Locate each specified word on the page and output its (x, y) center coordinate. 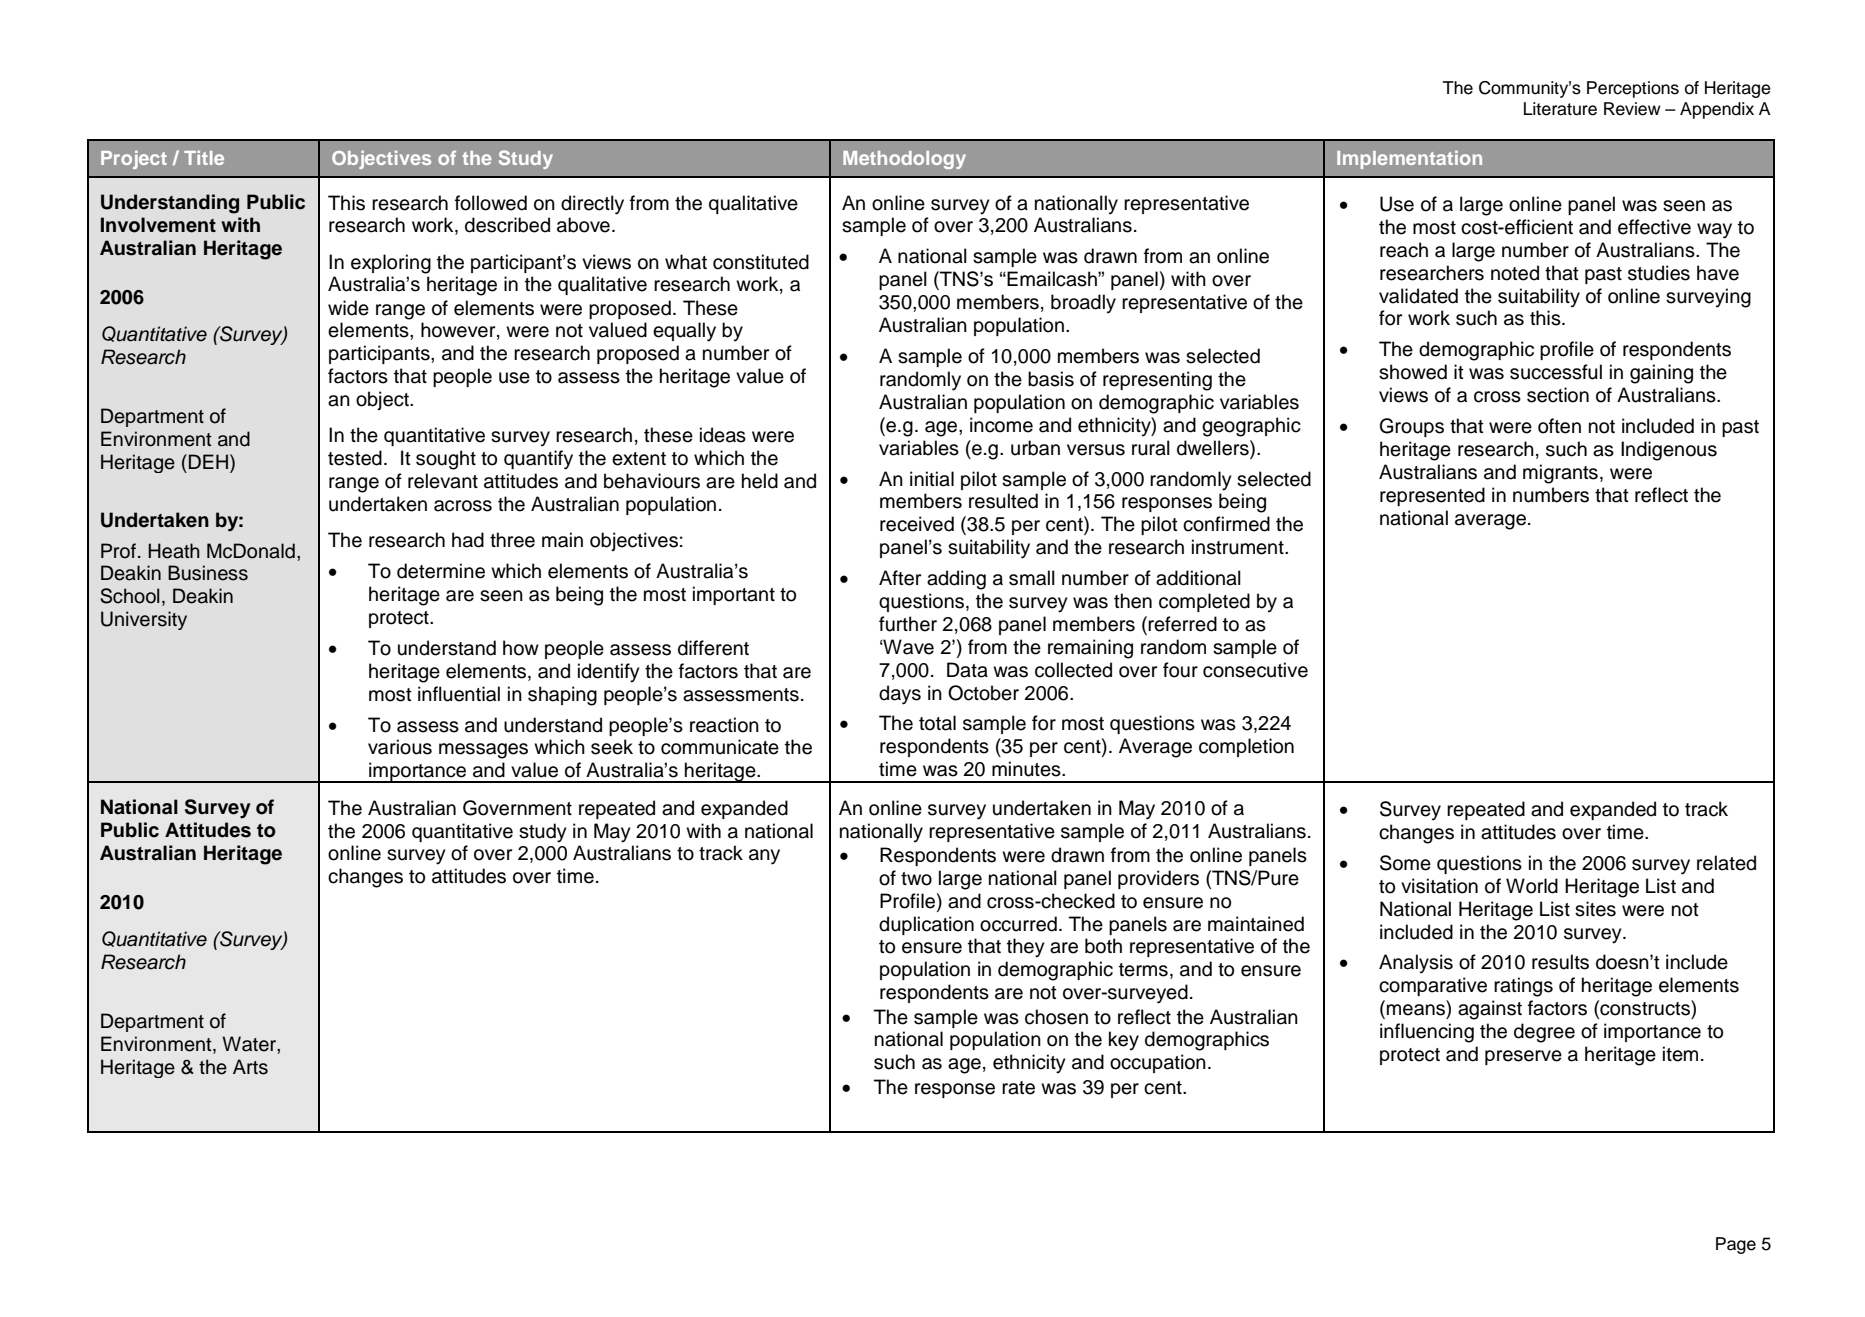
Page (1736, 1245)
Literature (1560, 109)
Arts (250, 1067)
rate (1018, 1088)
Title (204, 158)
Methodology (904, 160)
